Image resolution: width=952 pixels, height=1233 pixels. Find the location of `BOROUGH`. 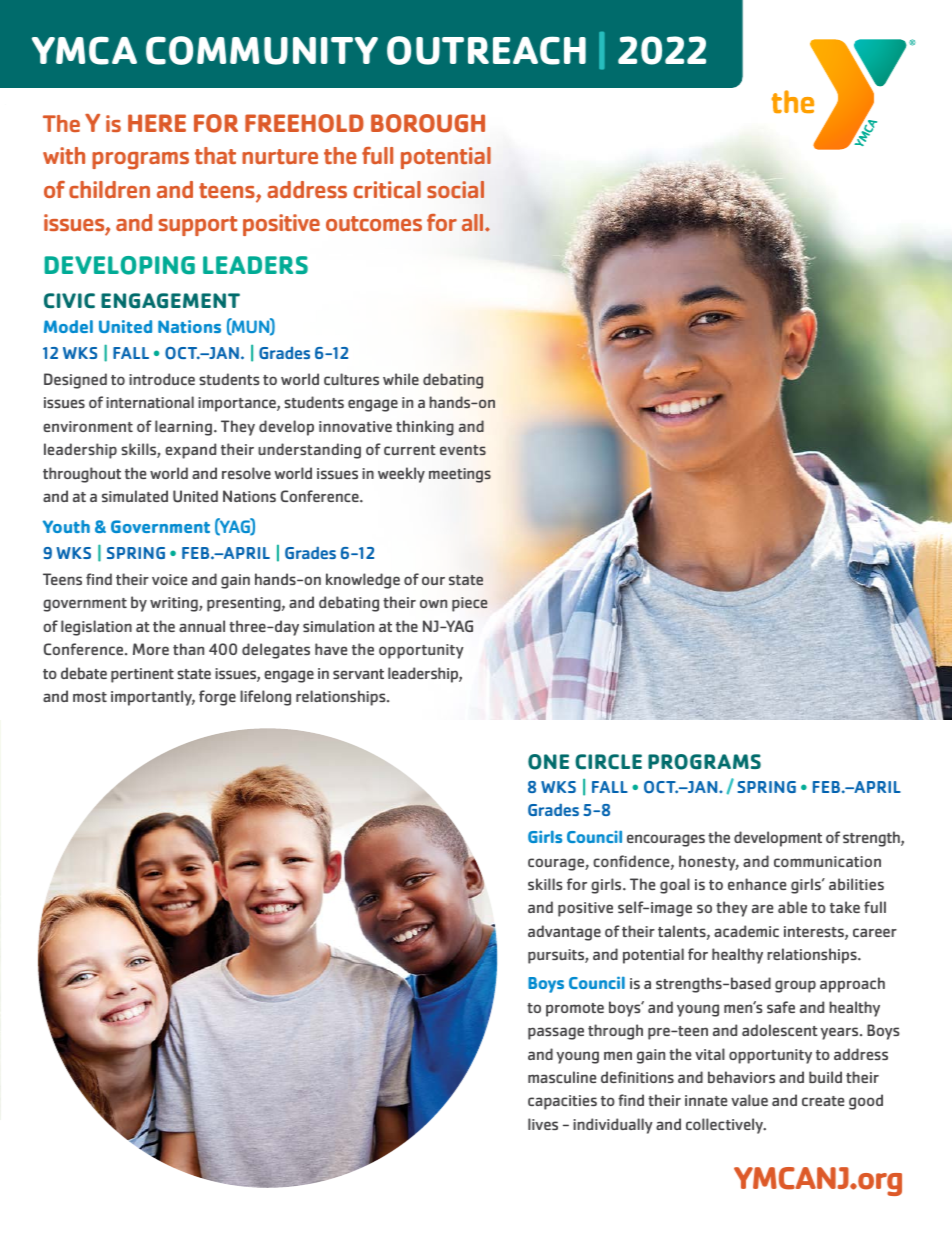

BOROUGH is located at coordinates (428, 123).
